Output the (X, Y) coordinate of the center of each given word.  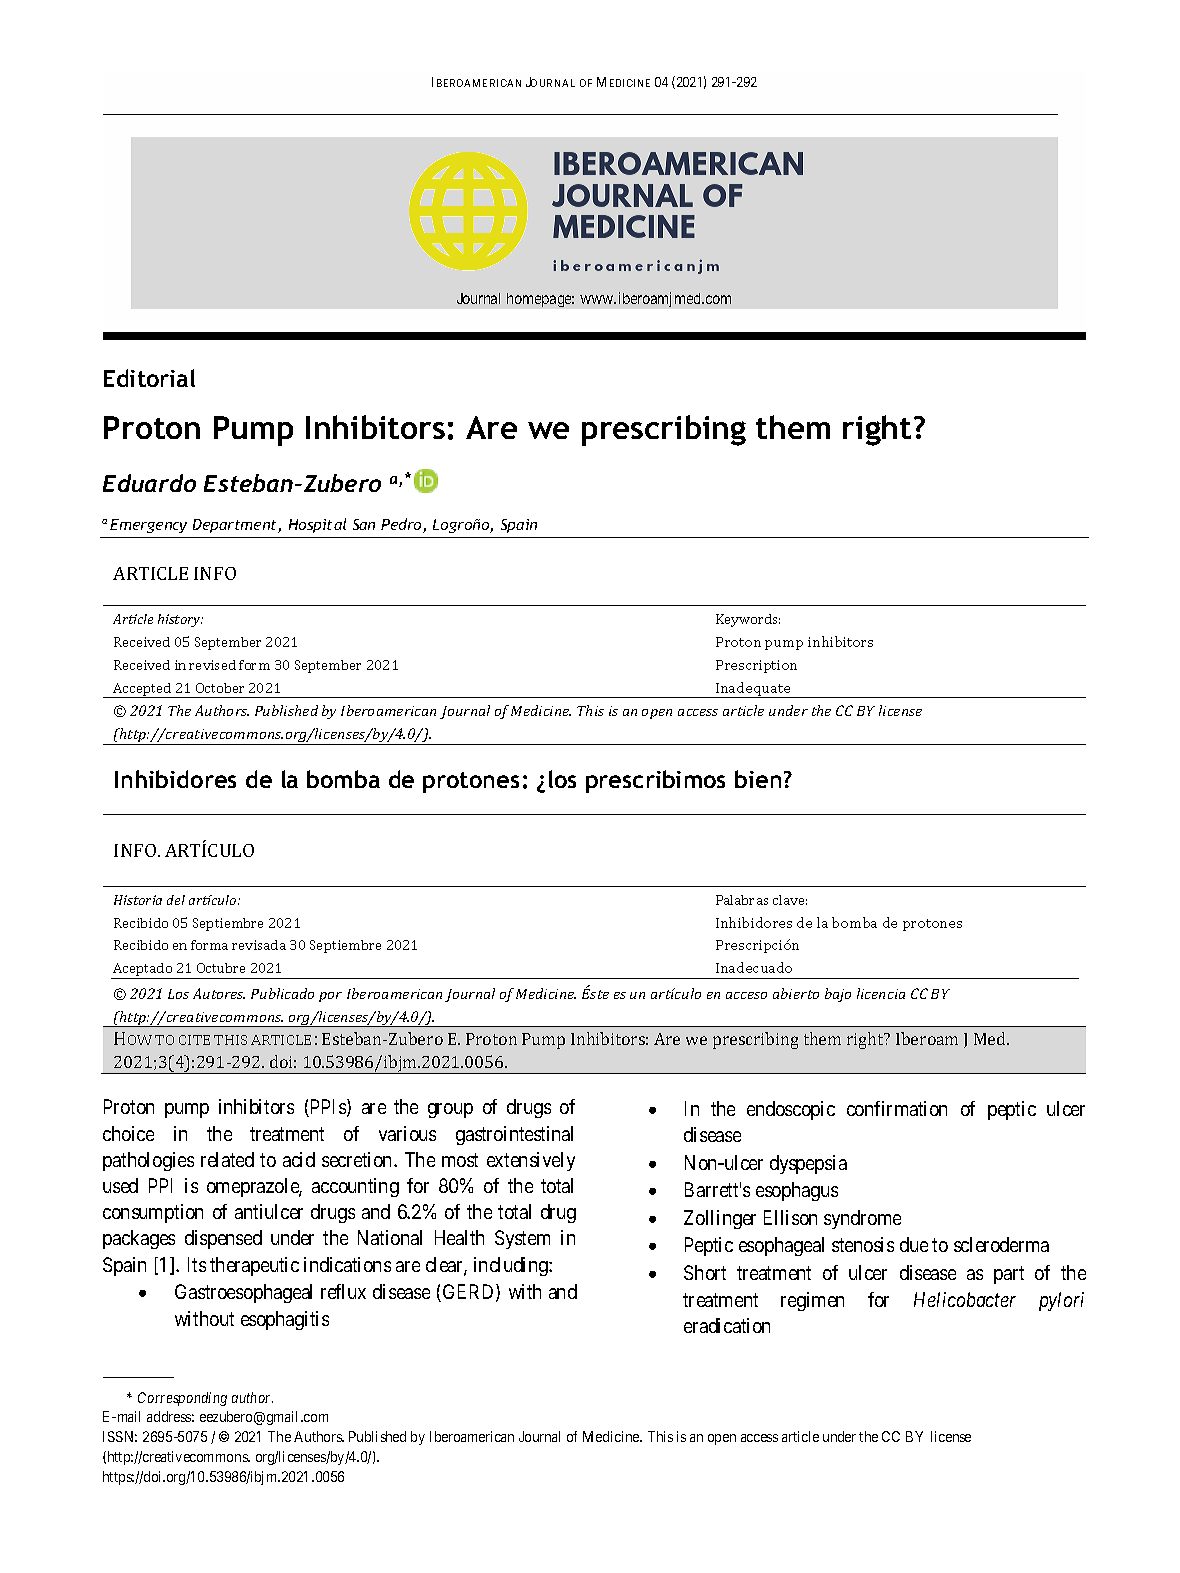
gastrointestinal (514, 1135)
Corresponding (182, 1399)
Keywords (748, 620)
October (220, 688)
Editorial (149, 378)
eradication (727, 1325)
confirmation (897, 1108)
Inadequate (753, 690)
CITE (194, 1040)
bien (758, 779)
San (364, 524)
